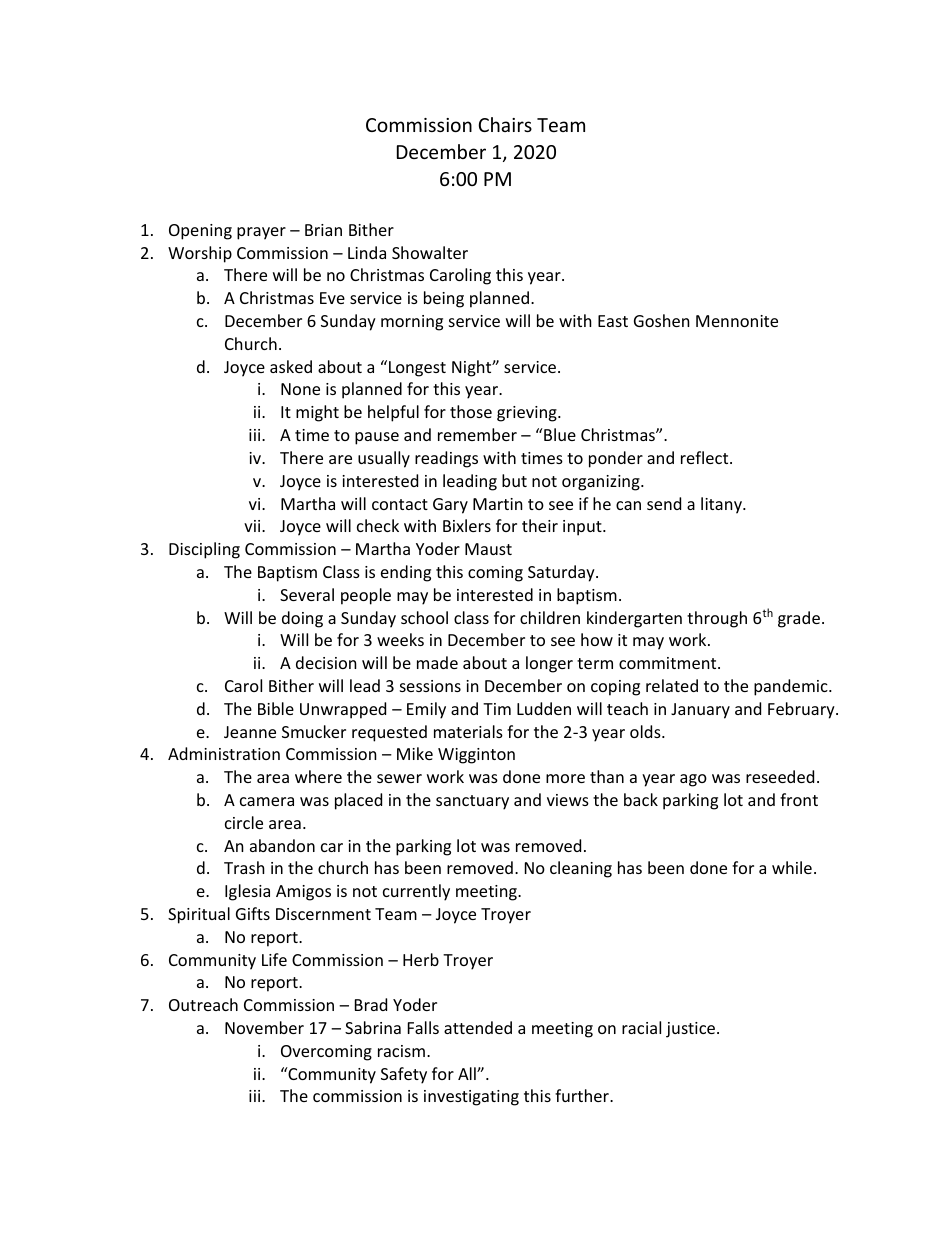 Image resolution: width=952 pixels, height=1233 pixels. Describe the element at coordinates (505, 124) in the screenshot. I see `Chairs` at that location.
